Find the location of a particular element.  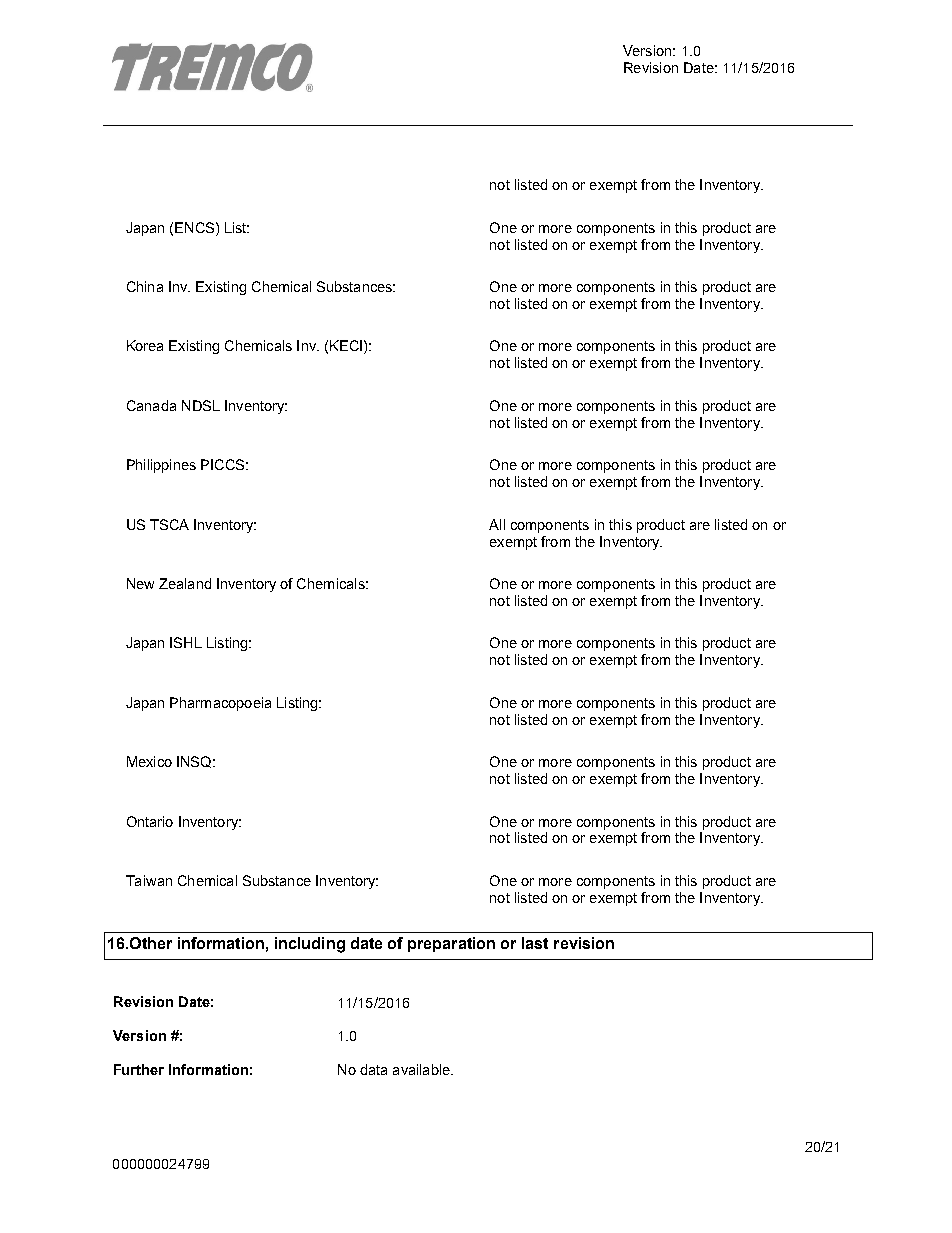

preparation is located at coordinates (451, 944).
